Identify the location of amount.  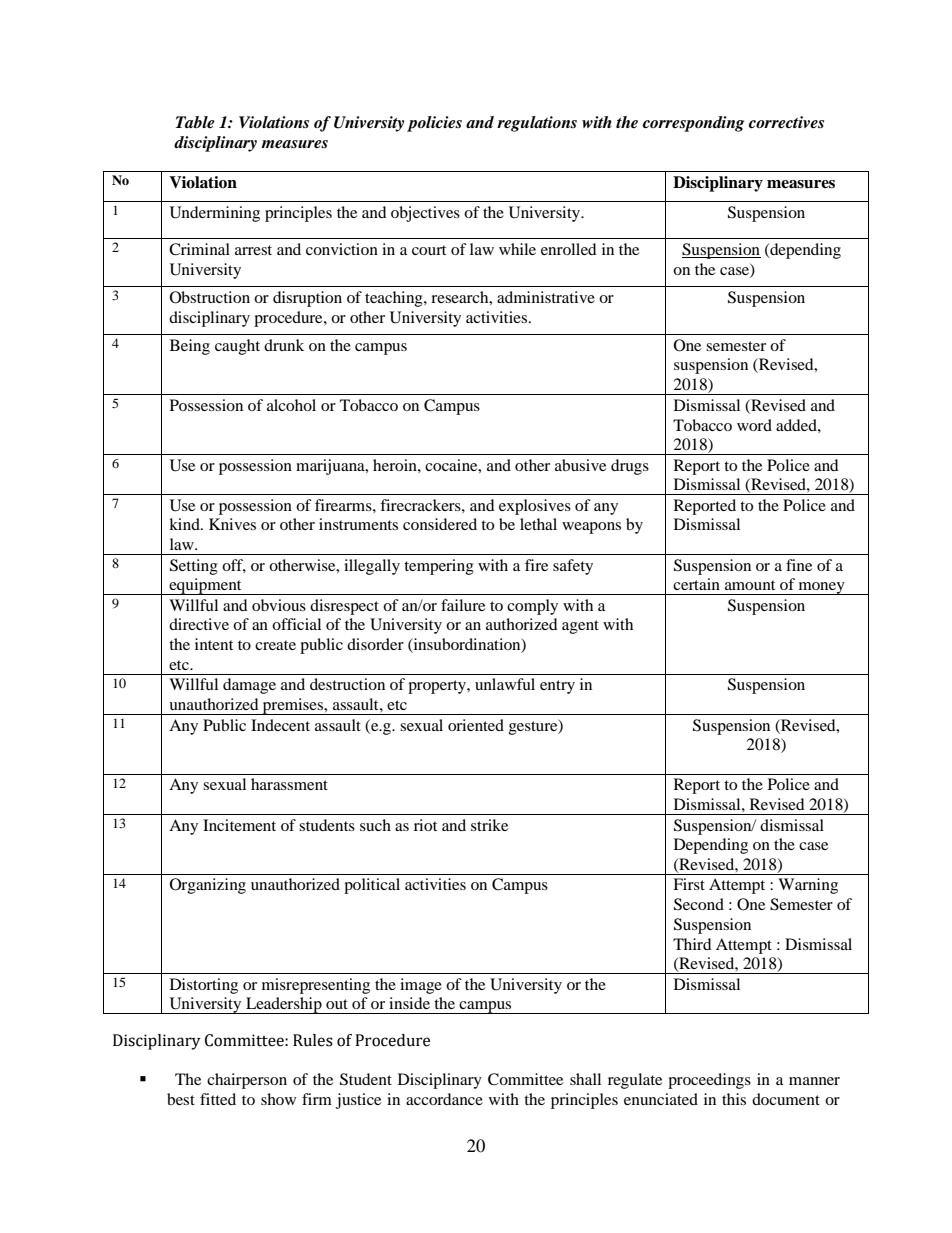
(750, 585).
